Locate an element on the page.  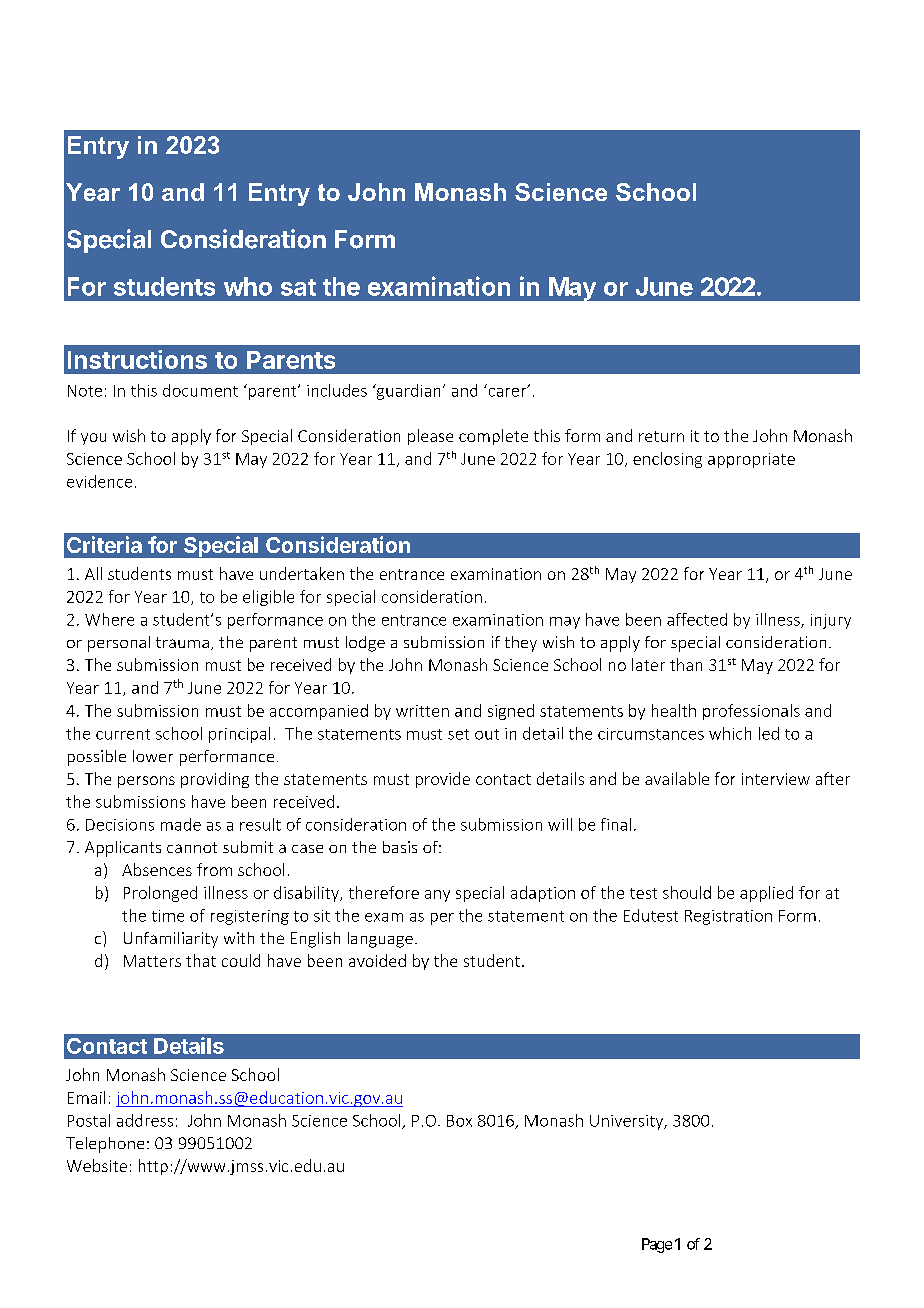
Website is located at coordinates (97, 1165).
